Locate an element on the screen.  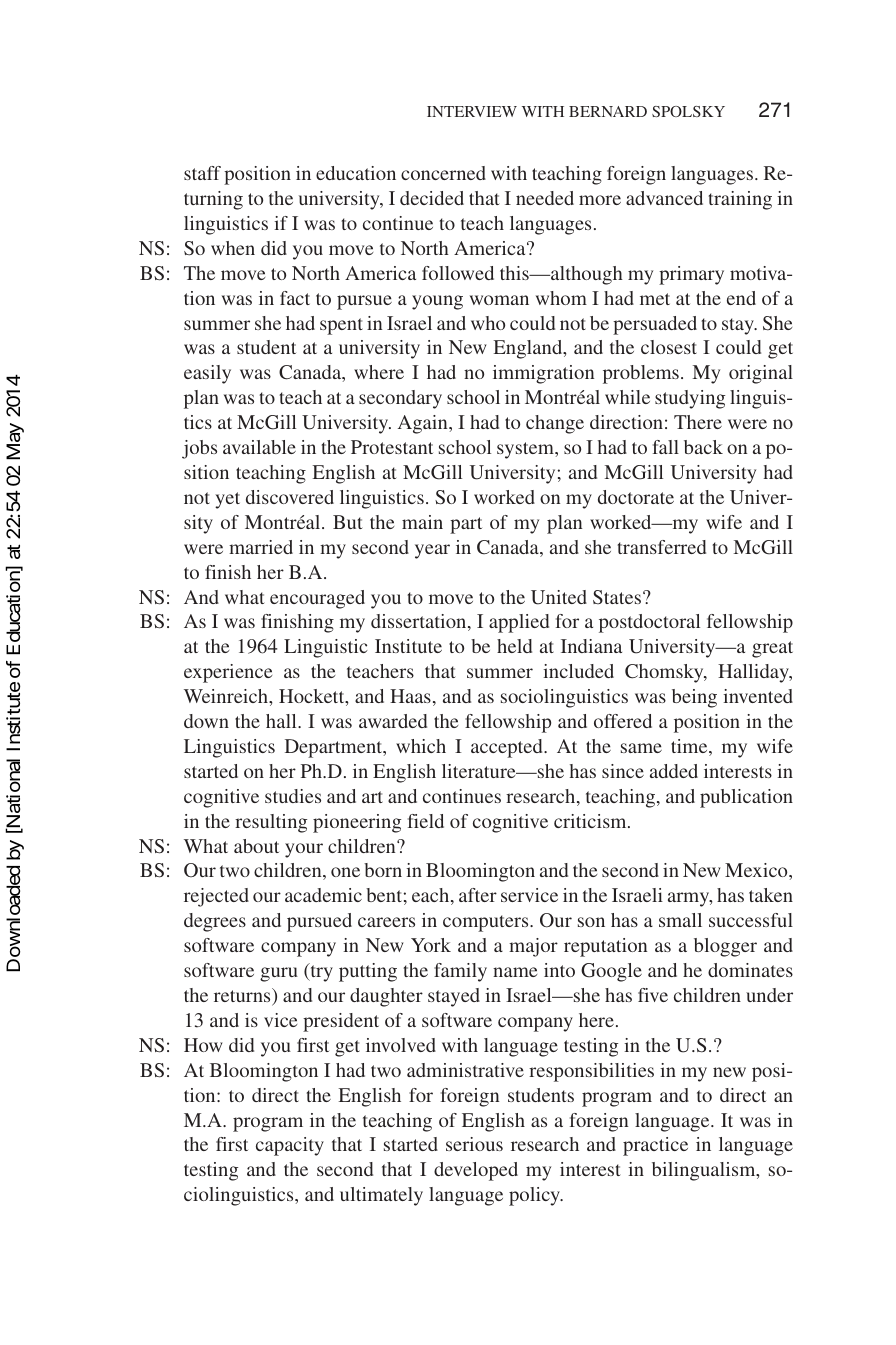
back is located at coordinates (703, 447).
